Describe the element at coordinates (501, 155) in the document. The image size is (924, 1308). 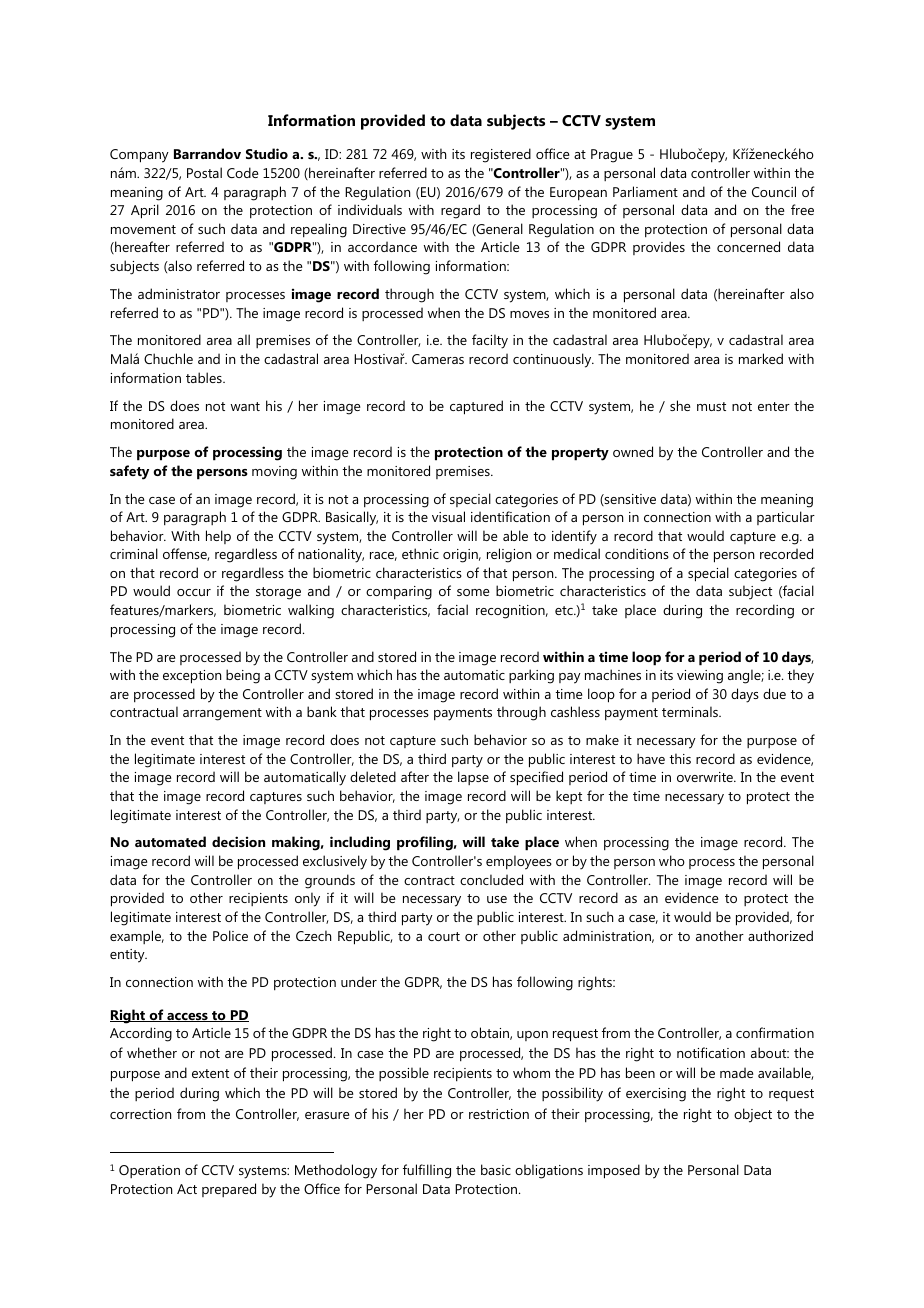
I see `registered` at that location.
